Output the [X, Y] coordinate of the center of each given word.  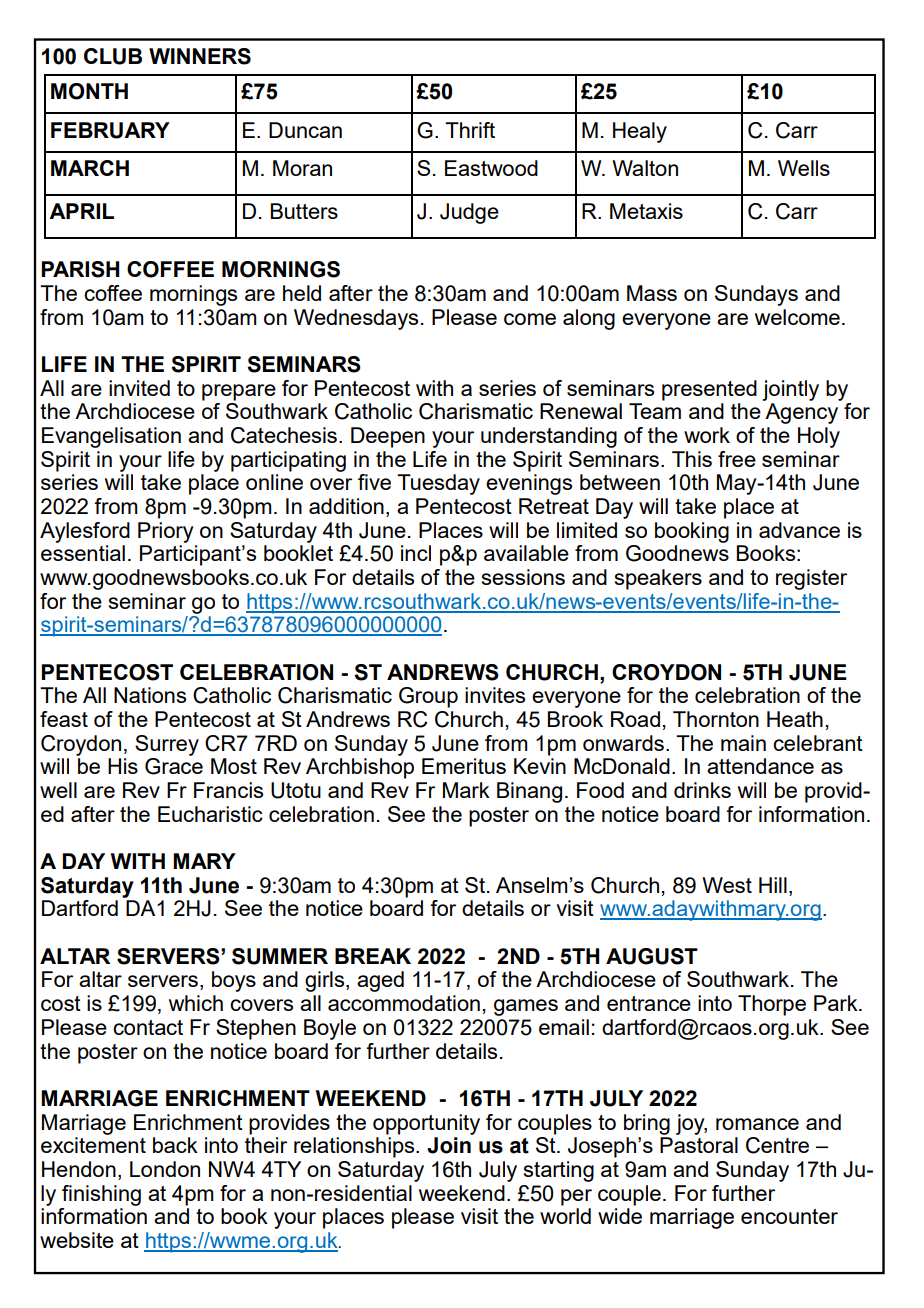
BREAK [373, 956]
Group [428, 697]
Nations [150, 695]
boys [234, 981]
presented [709, 390]
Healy [640, 132]
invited [139, 388]
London [165, 1169]
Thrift [470, 130]
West [727, 885]
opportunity [426, 1124]
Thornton [716, 719]
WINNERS [200, 56]
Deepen [388, 437]
